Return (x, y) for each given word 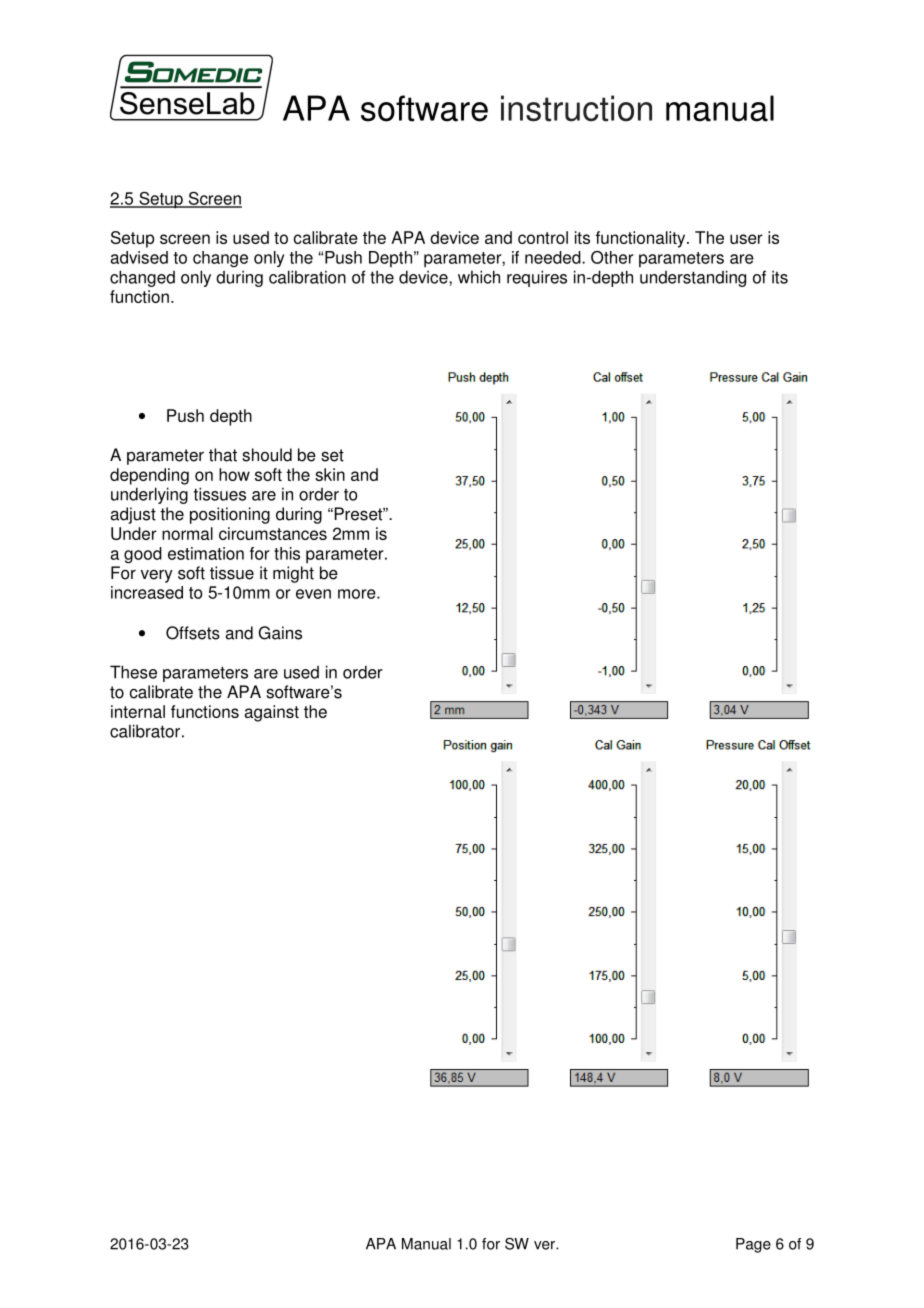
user (746, 239)
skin (330, 474)
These (133, 672)
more (358, 594)
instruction (576, 108)
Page (753, 1245)
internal (138, 711)
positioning (230, 515)
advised (139, 257)
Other (612, 257)
